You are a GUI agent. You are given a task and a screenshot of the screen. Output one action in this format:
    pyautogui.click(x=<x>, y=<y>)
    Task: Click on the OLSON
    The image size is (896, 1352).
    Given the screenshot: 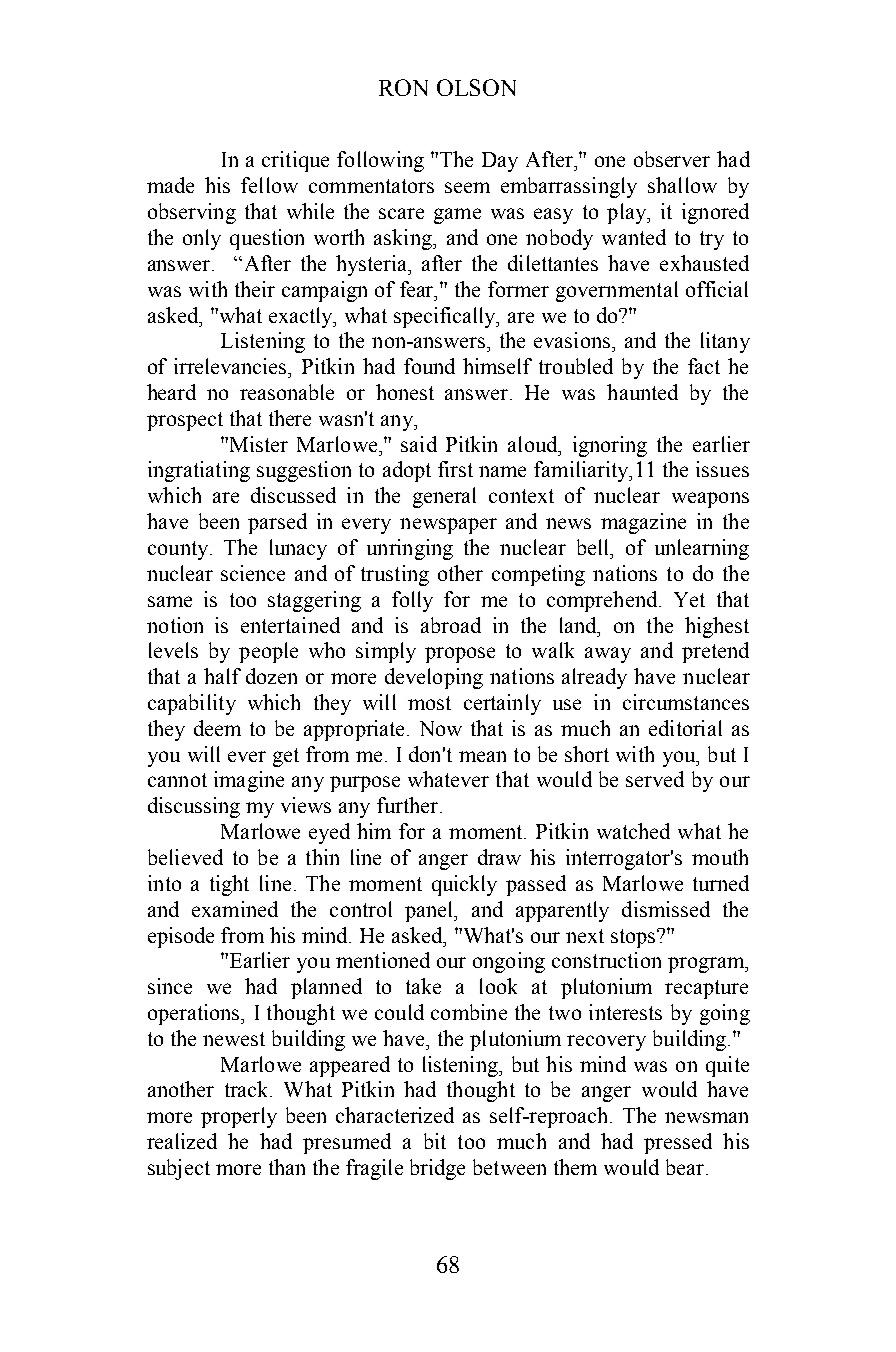 What is the action you would take?
    pyautogui.click(x=476, y=87)
